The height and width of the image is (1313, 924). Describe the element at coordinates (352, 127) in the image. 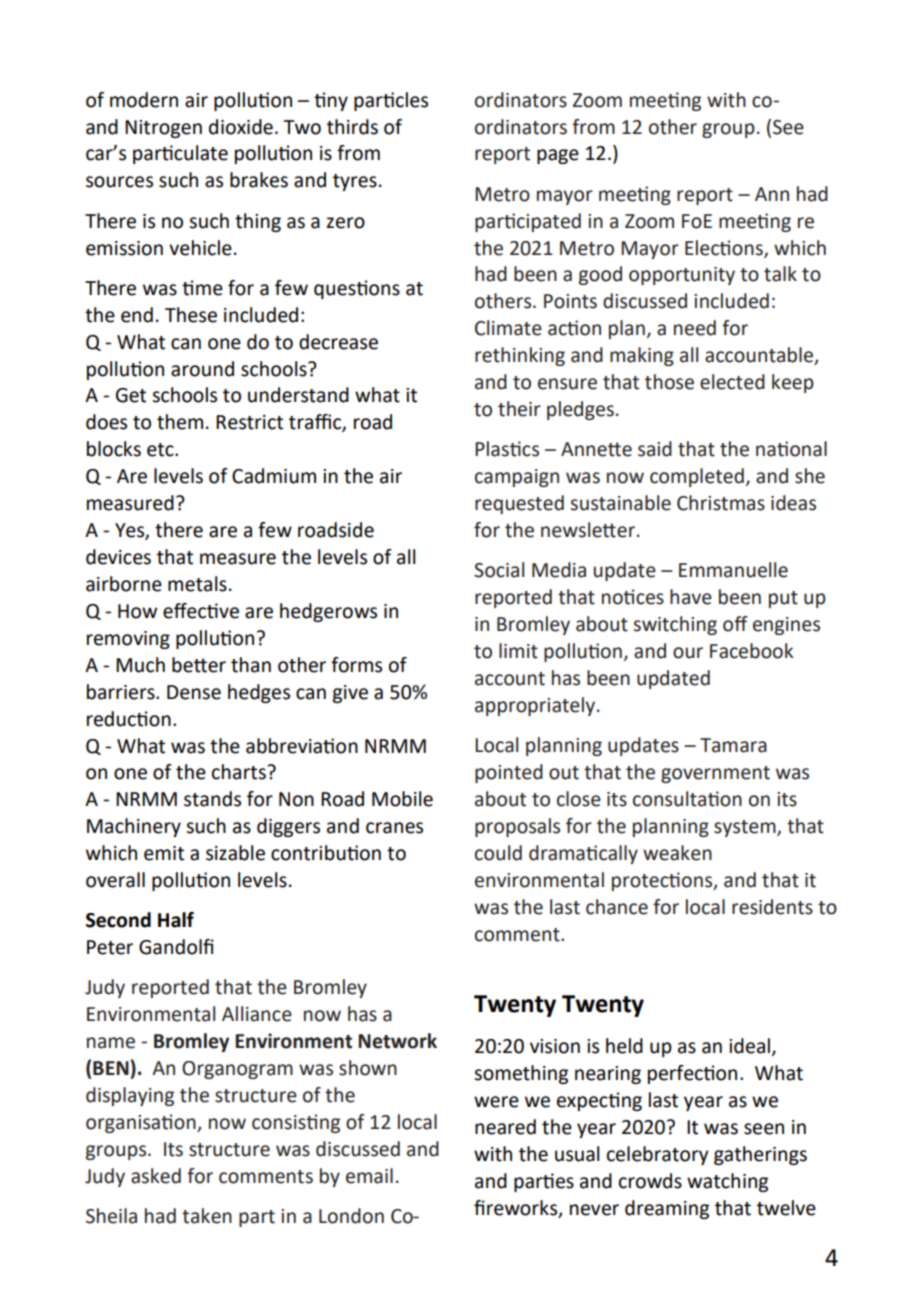

I see `thirds` at that location.
